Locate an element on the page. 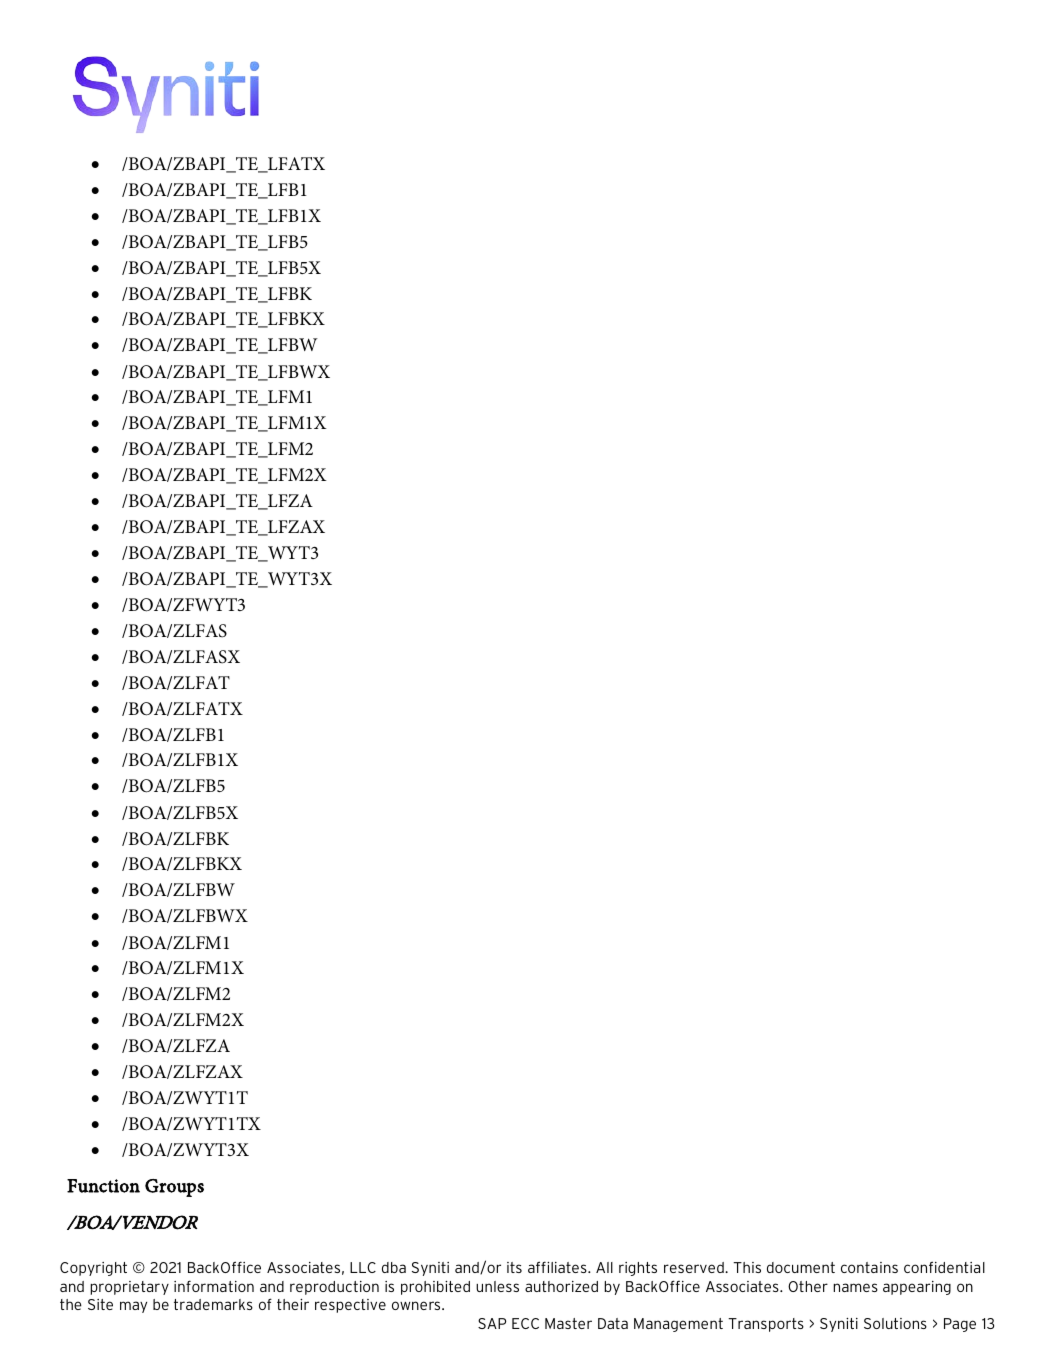 The width and height of the page is (1057, 1368). affiliates is located at coordinates (558, 1267).
